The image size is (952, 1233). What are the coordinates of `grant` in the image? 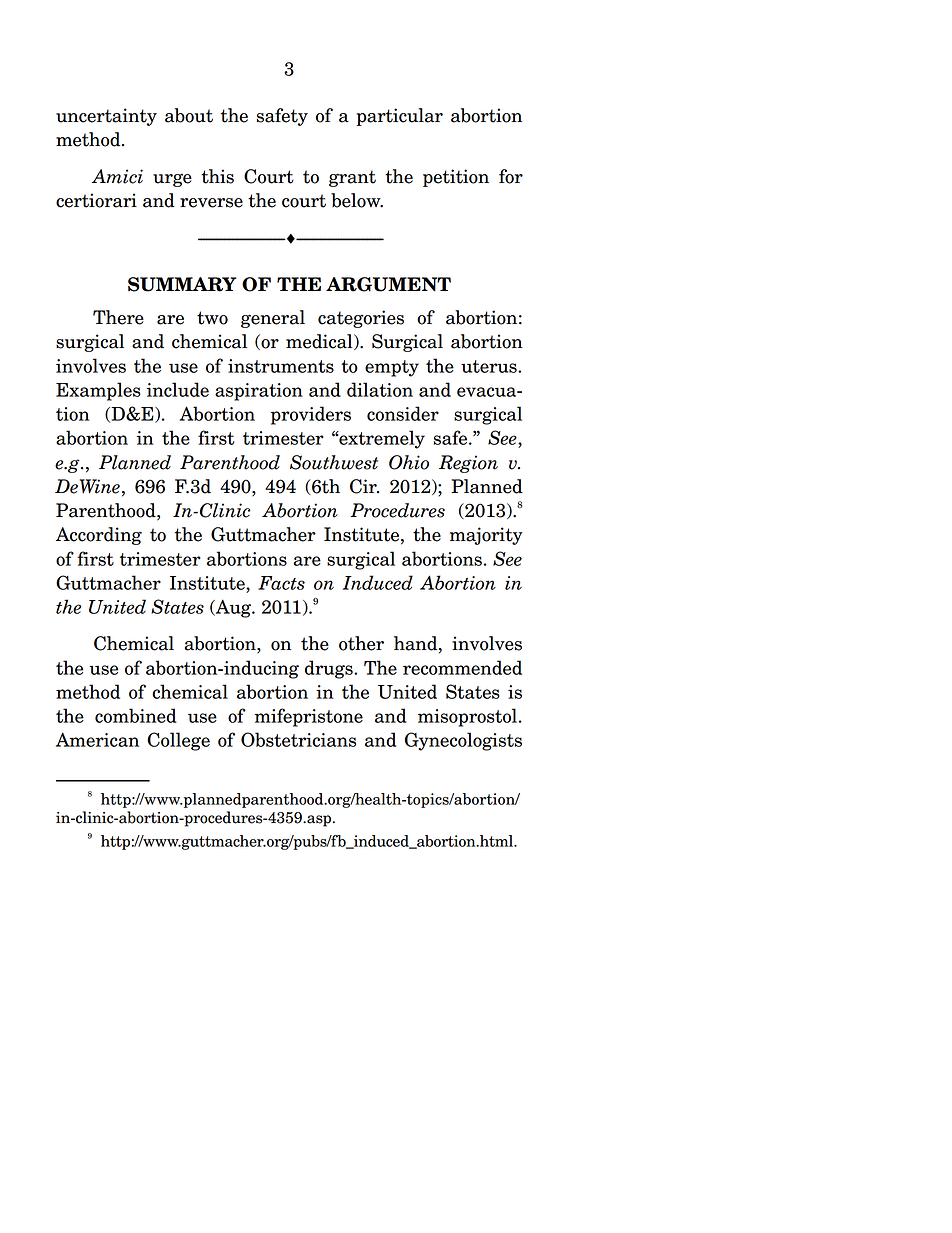 It's located at (352, 178).
